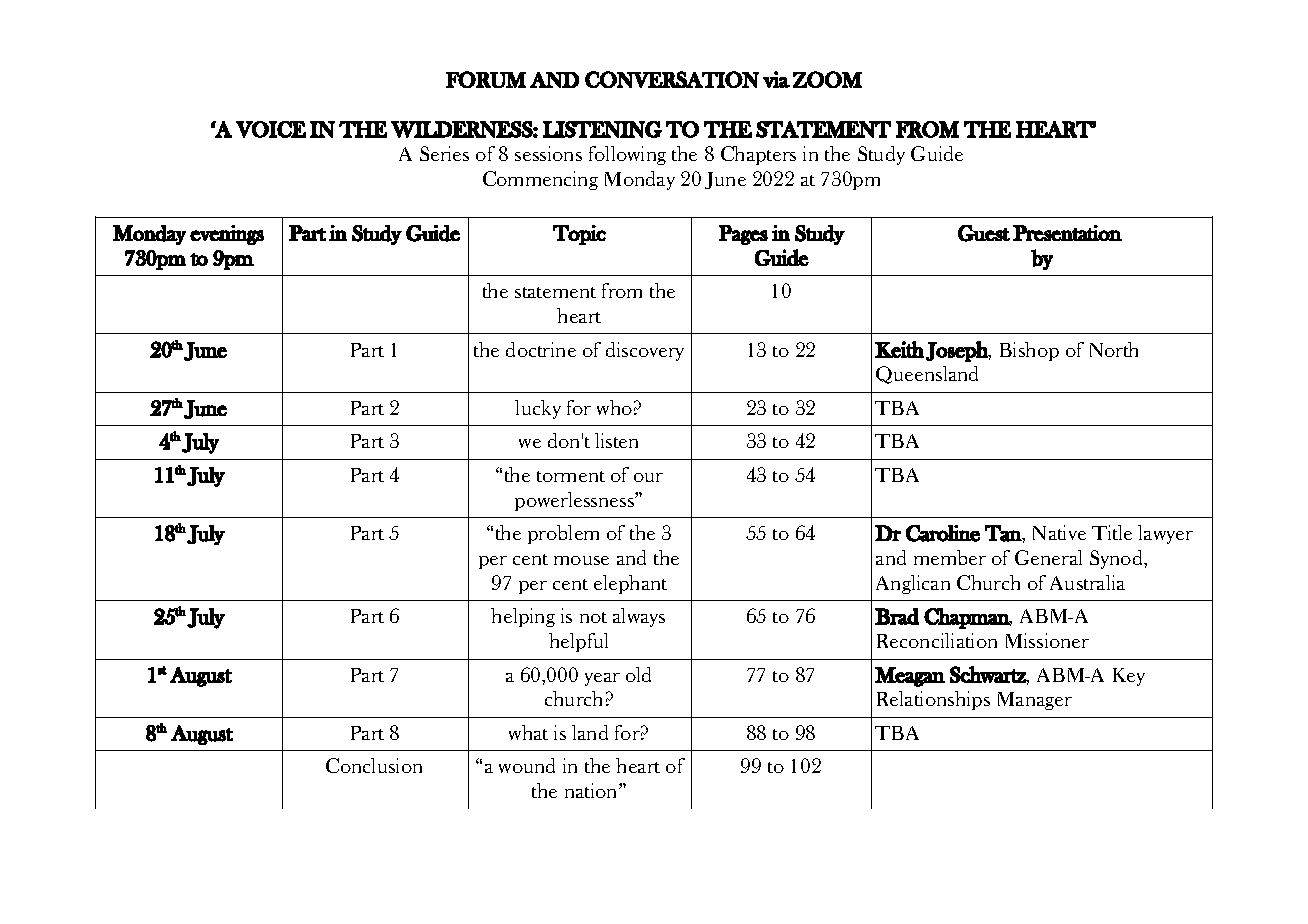  What do you see at coordinates (1067, 233) in the image?
I see `Presentation` at bounding box center [1067, 233].
